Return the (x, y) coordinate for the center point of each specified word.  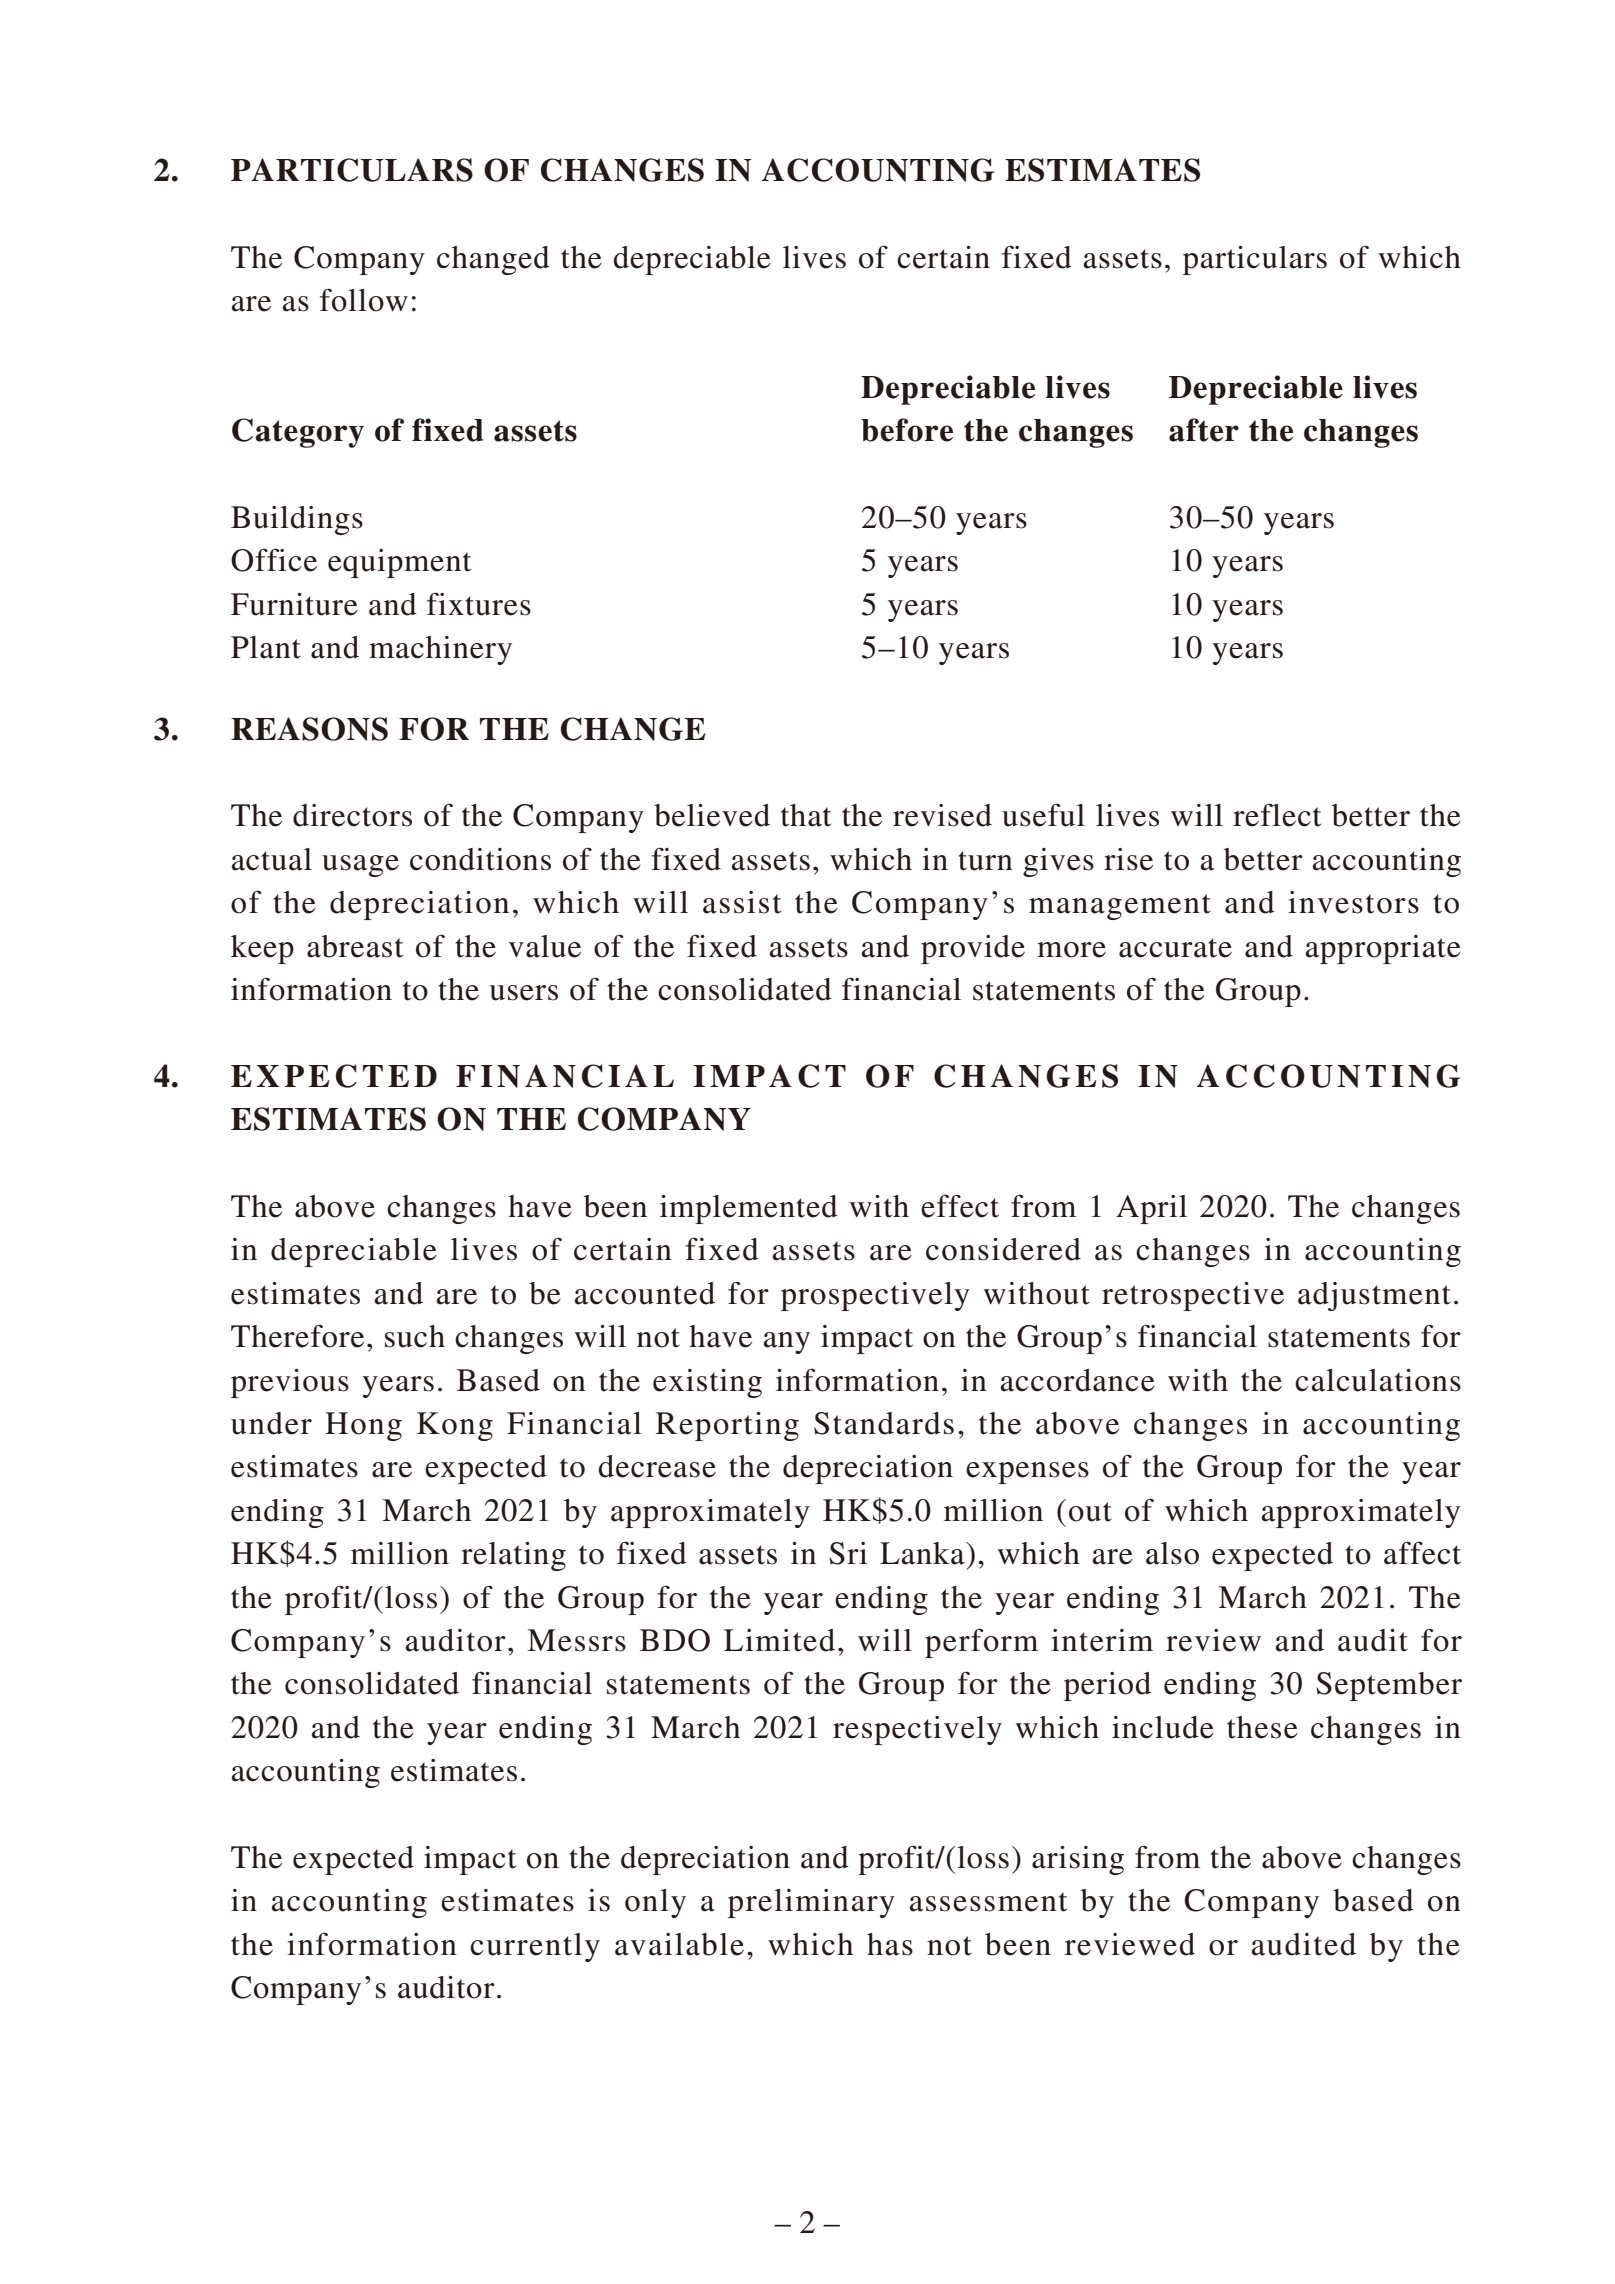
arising (1078, 1860)
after (1204, 430)
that (806, 815)
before (907, 430)
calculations (1378, 1380)
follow (364, 300)
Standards (884, 1423)
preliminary (811, 1903)
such (415, 1336)
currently (535, 1947)
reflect (1277, 815)
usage (360, 866)
